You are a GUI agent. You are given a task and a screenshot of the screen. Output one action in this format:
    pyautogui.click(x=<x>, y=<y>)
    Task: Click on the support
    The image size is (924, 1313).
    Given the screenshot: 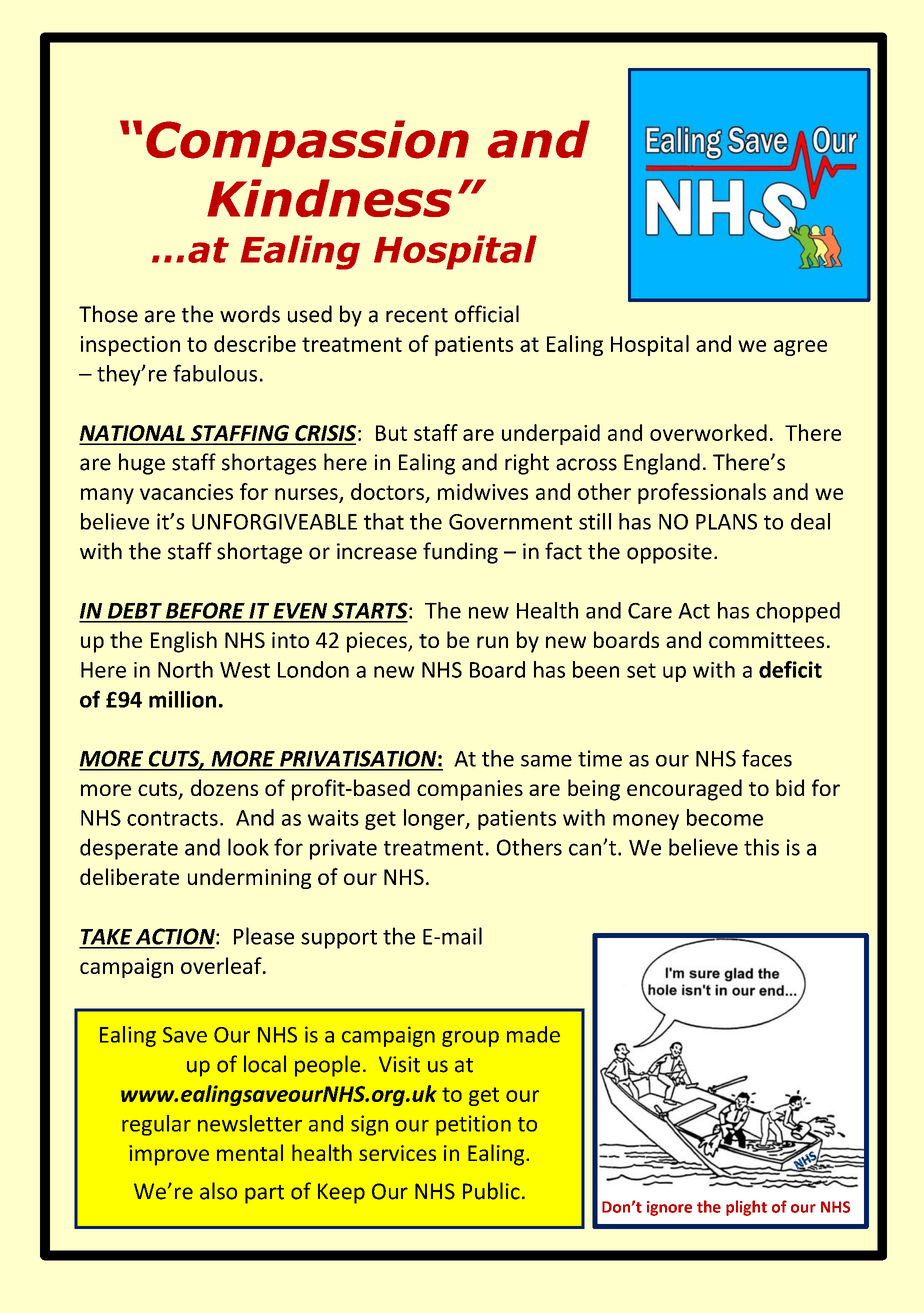 What is the action you would take?
    pyautogui.click(x=339, y=939)
